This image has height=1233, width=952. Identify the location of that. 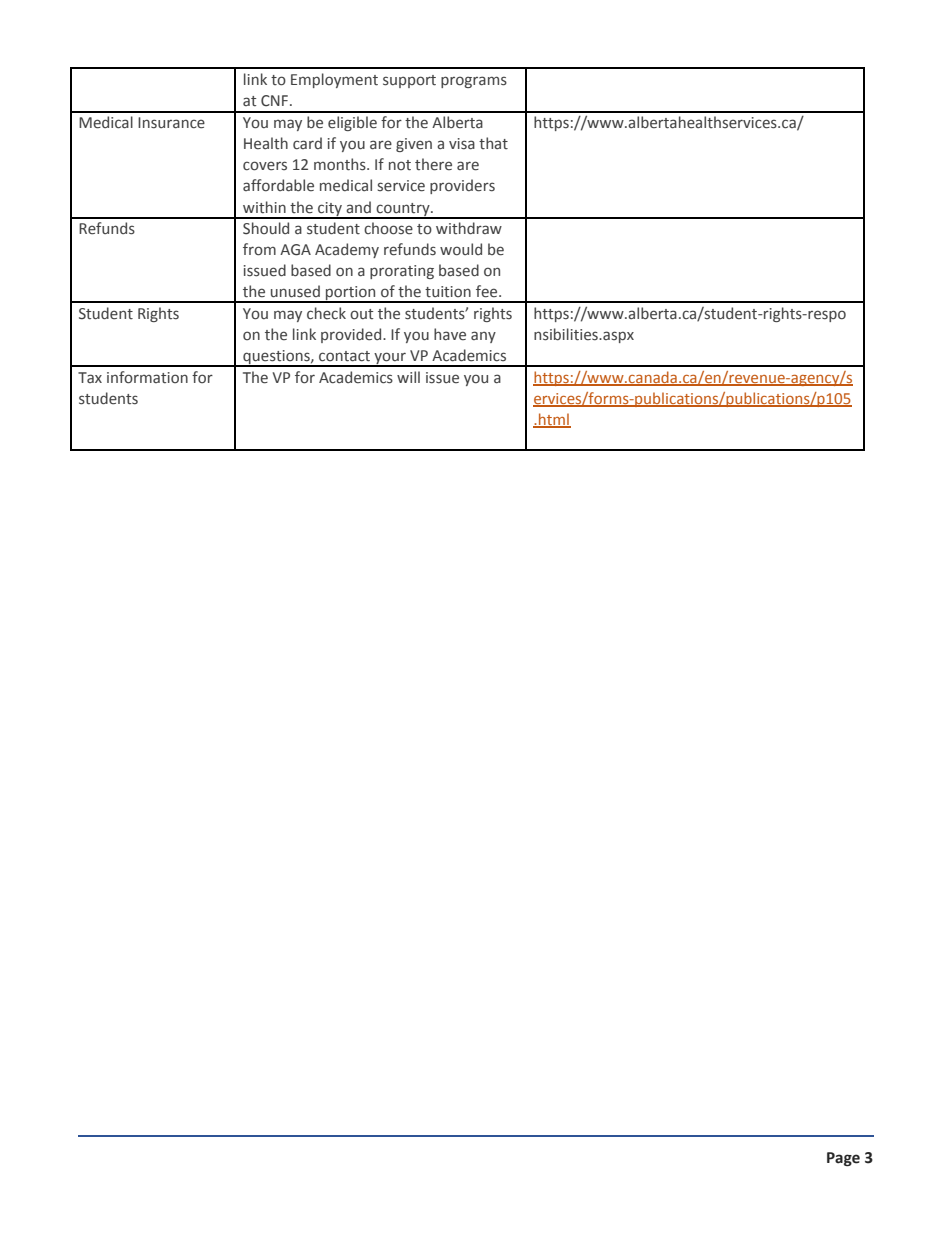
(493, 143).
